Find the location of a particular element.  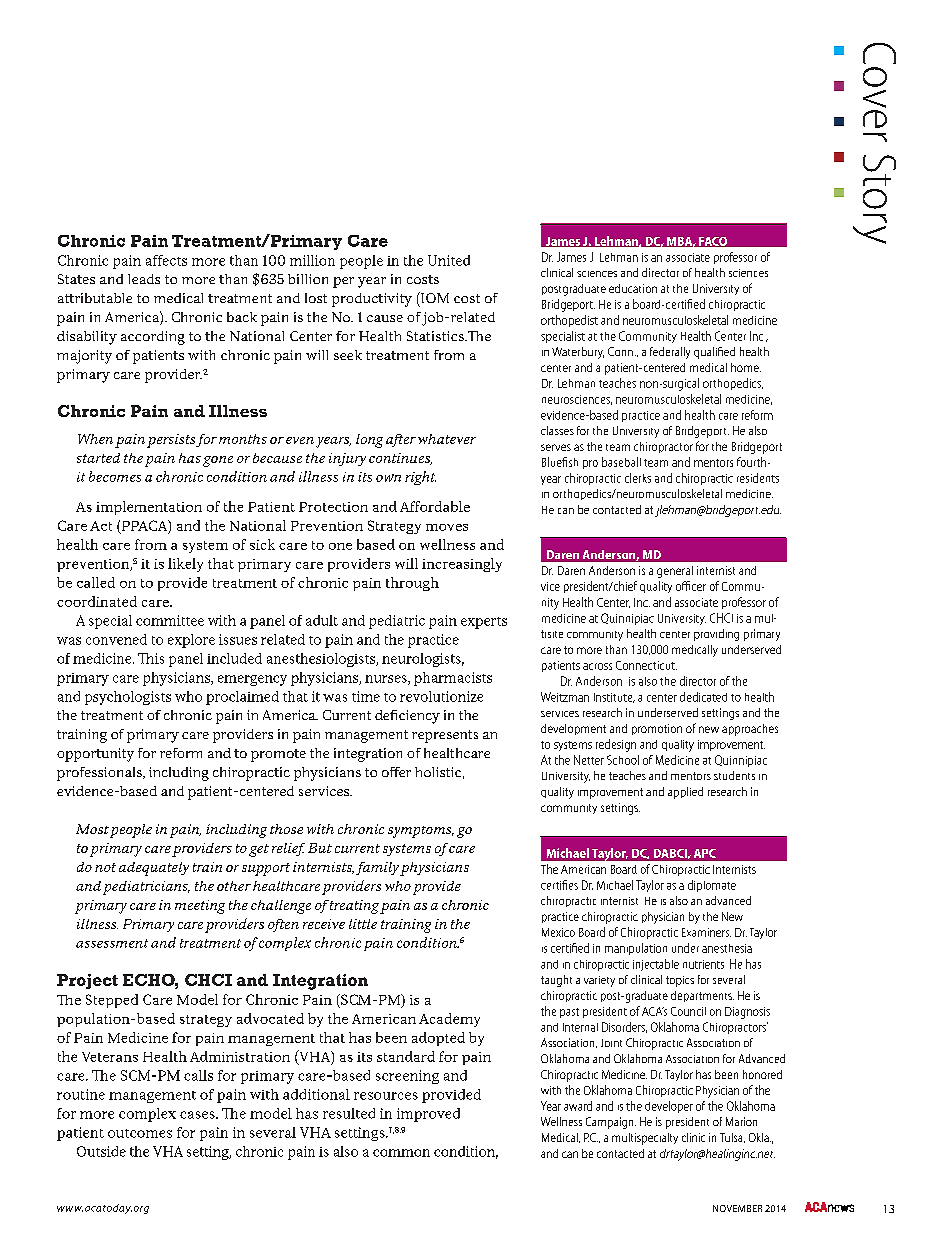

common is located at coordinates (401, 1153).
